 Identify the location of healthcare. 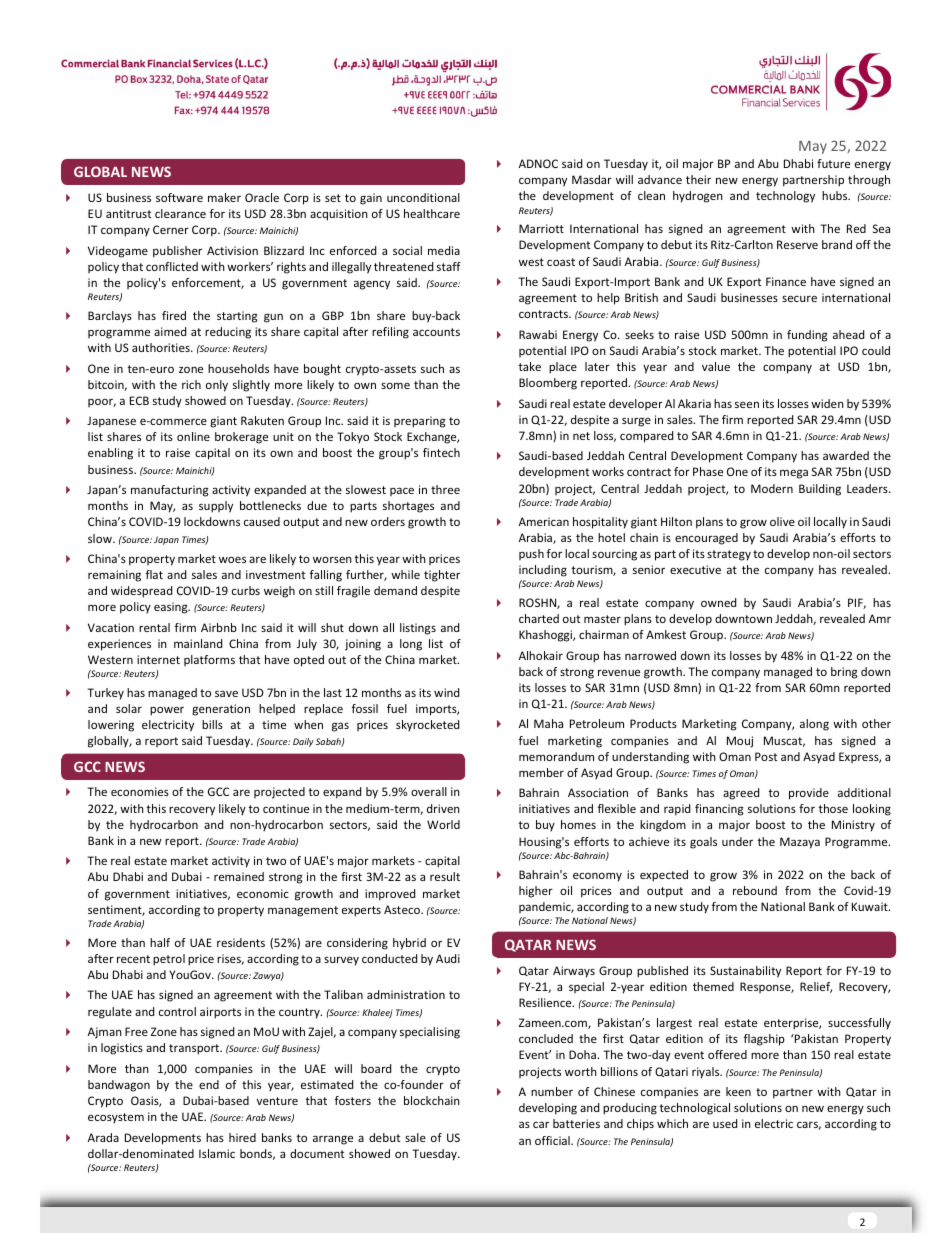
(432, 213).
